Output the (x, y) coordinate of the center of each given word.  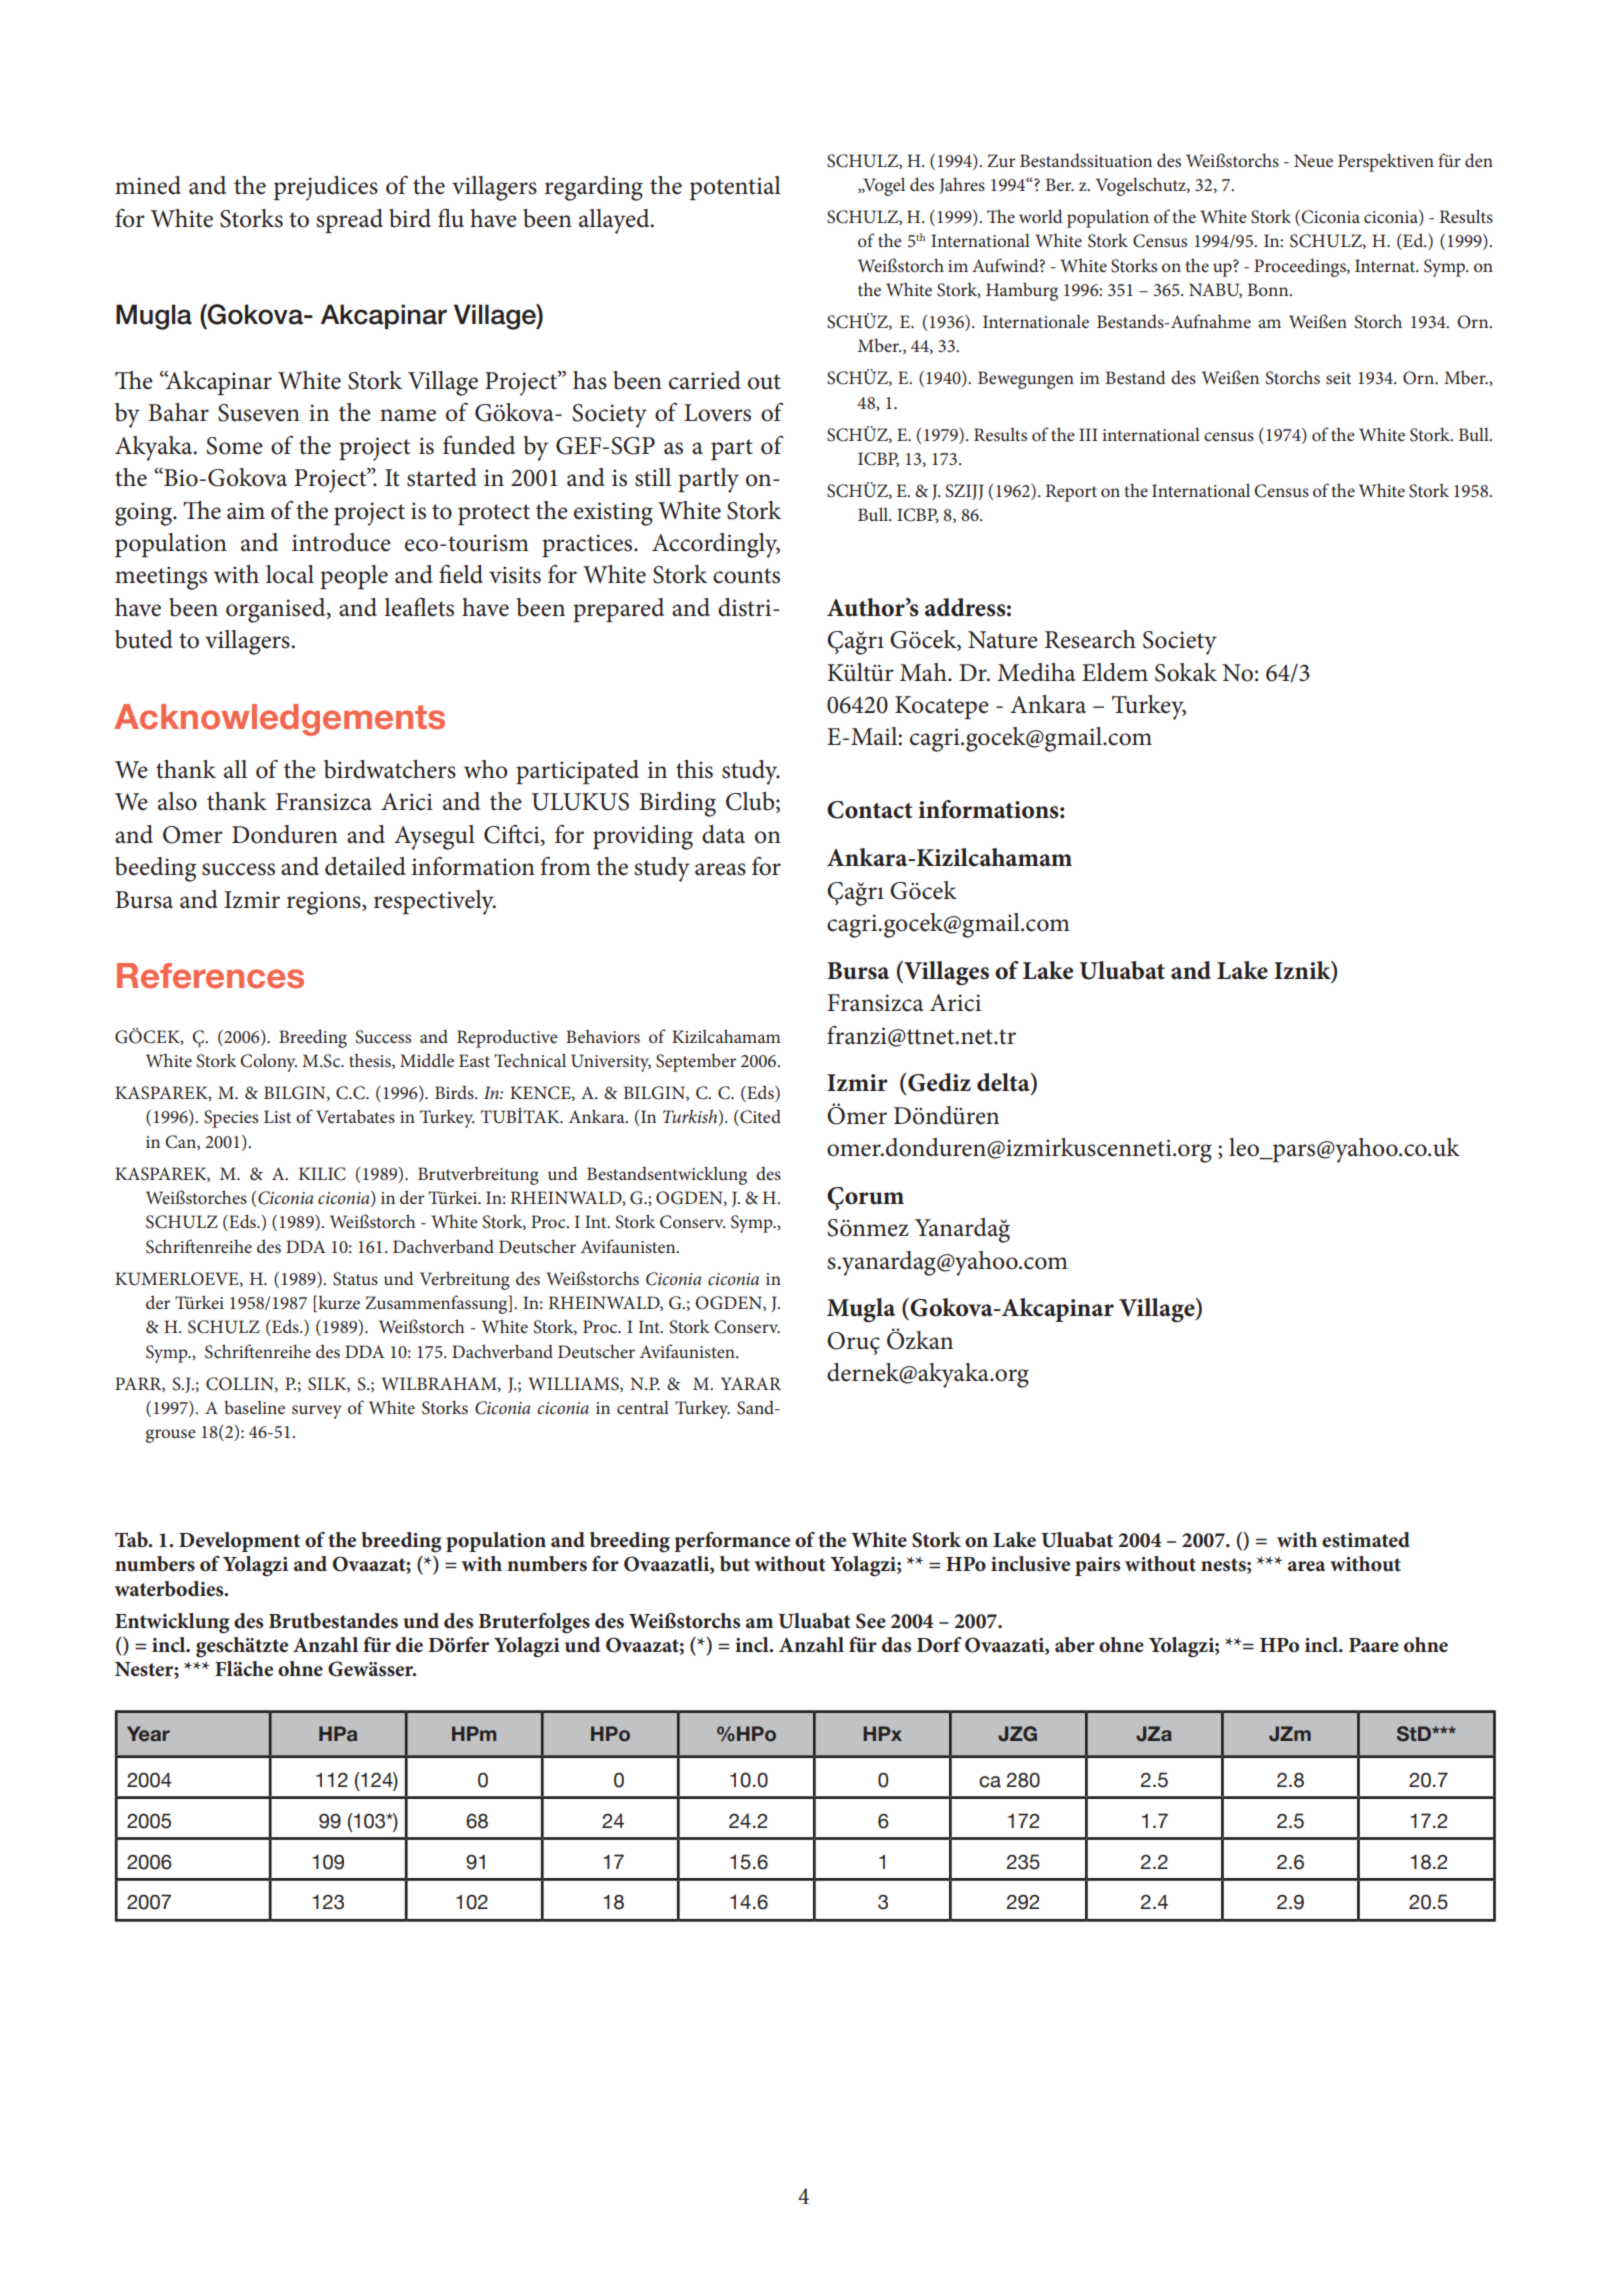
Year (148, 1733)
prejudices (326, 188)
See (871, 1621)
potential (735, 188)
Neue (1313, 160)
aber (1075, 1645)
